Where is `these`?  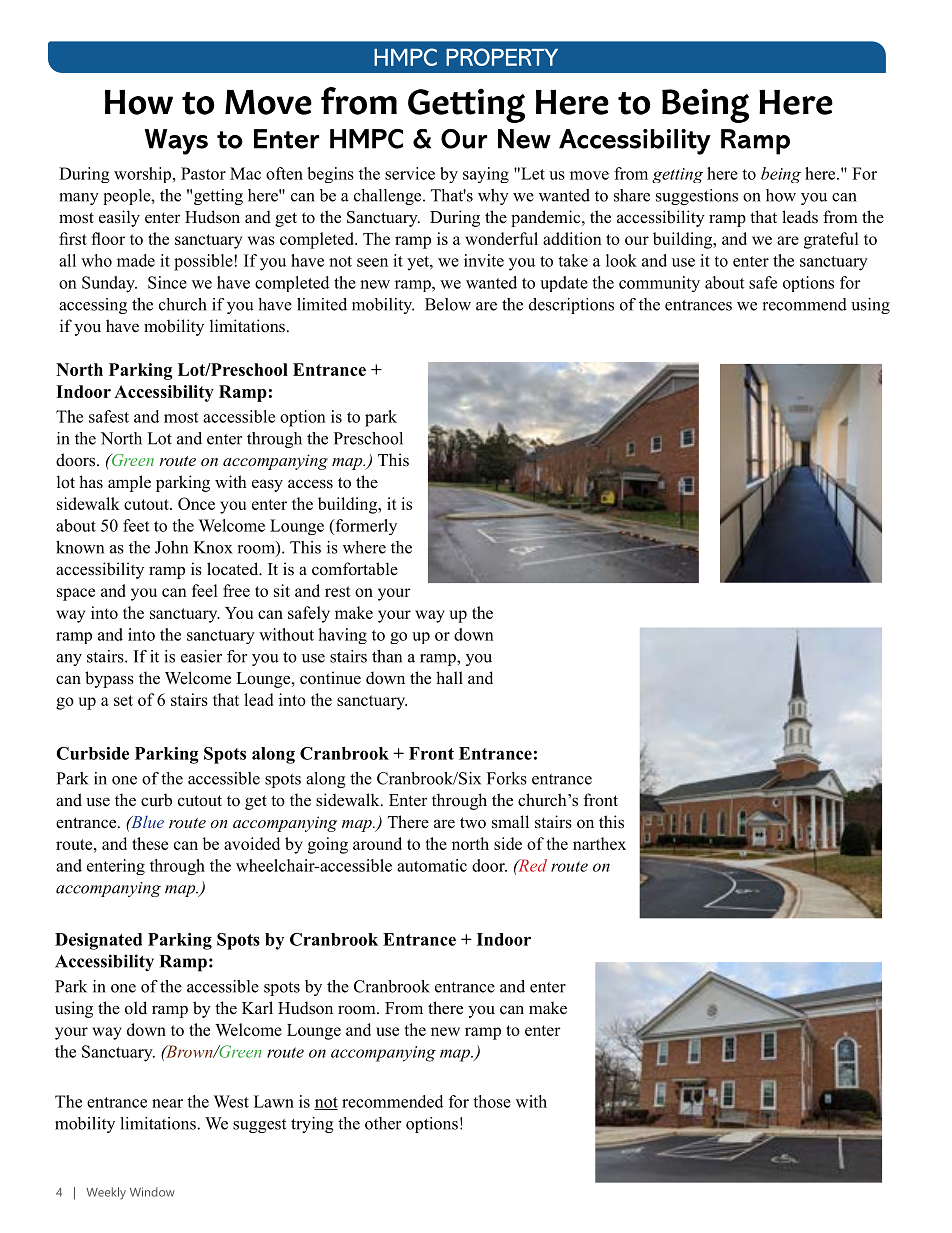
these is located at coordinates (150, 843).
